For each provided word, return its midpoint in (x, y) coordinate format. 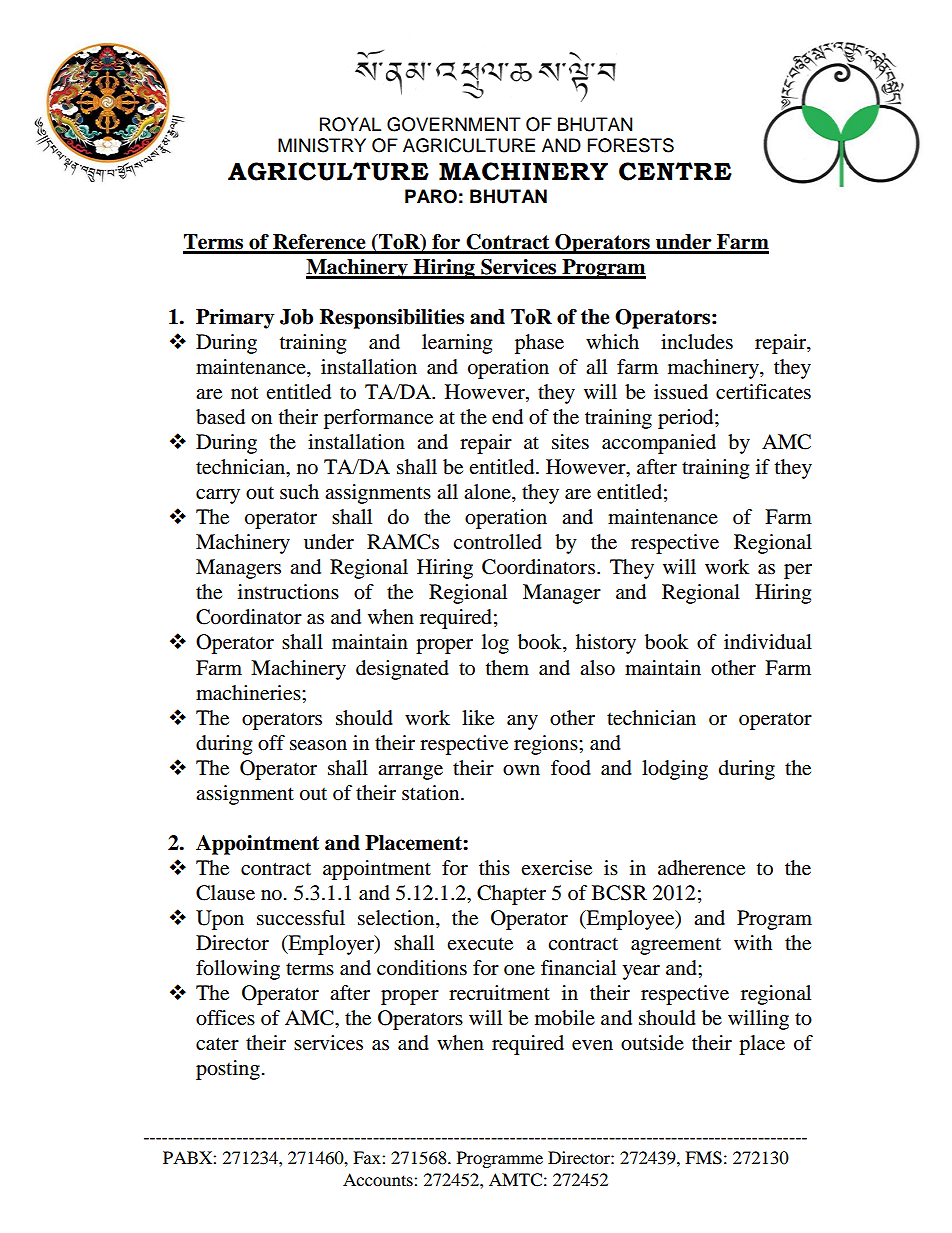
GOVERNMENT (454, 124)
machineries (249, 693)
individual (768, 642)
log (495, 644)
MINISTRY (322, 145)
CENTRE (675, 171)
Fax (368, 1157)
